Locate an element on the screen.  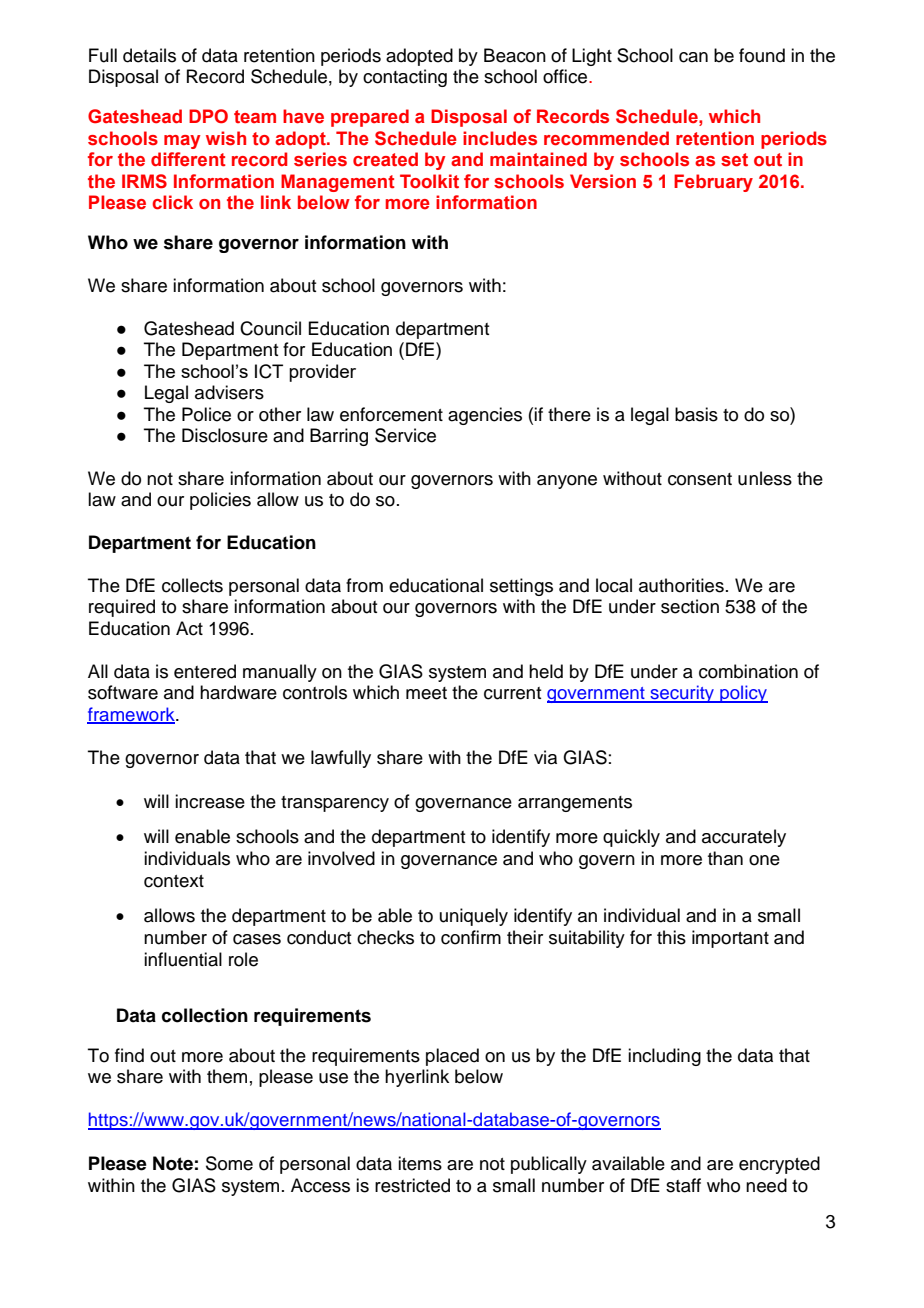
DPO is located at coordinates (208, 116).
